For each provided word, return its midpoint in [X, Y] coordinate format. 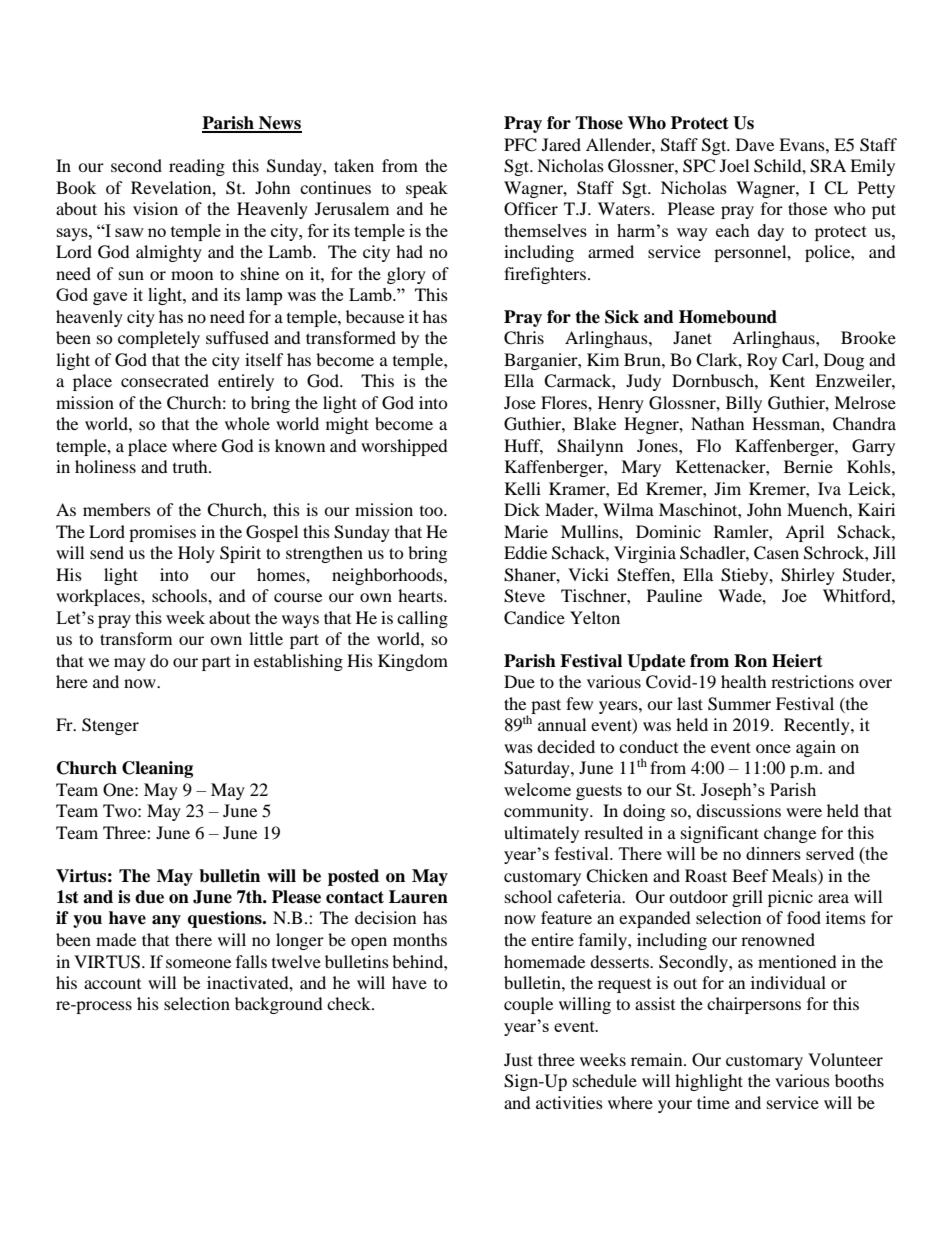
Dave [755, 144]
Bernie [808, 466]
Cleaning [157, 769]
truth [191, 466]
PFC [520, 145]
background [279, 1005]
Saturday [538, 769]
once [773, 748]
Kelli [523, 488]
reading [197, 167]
